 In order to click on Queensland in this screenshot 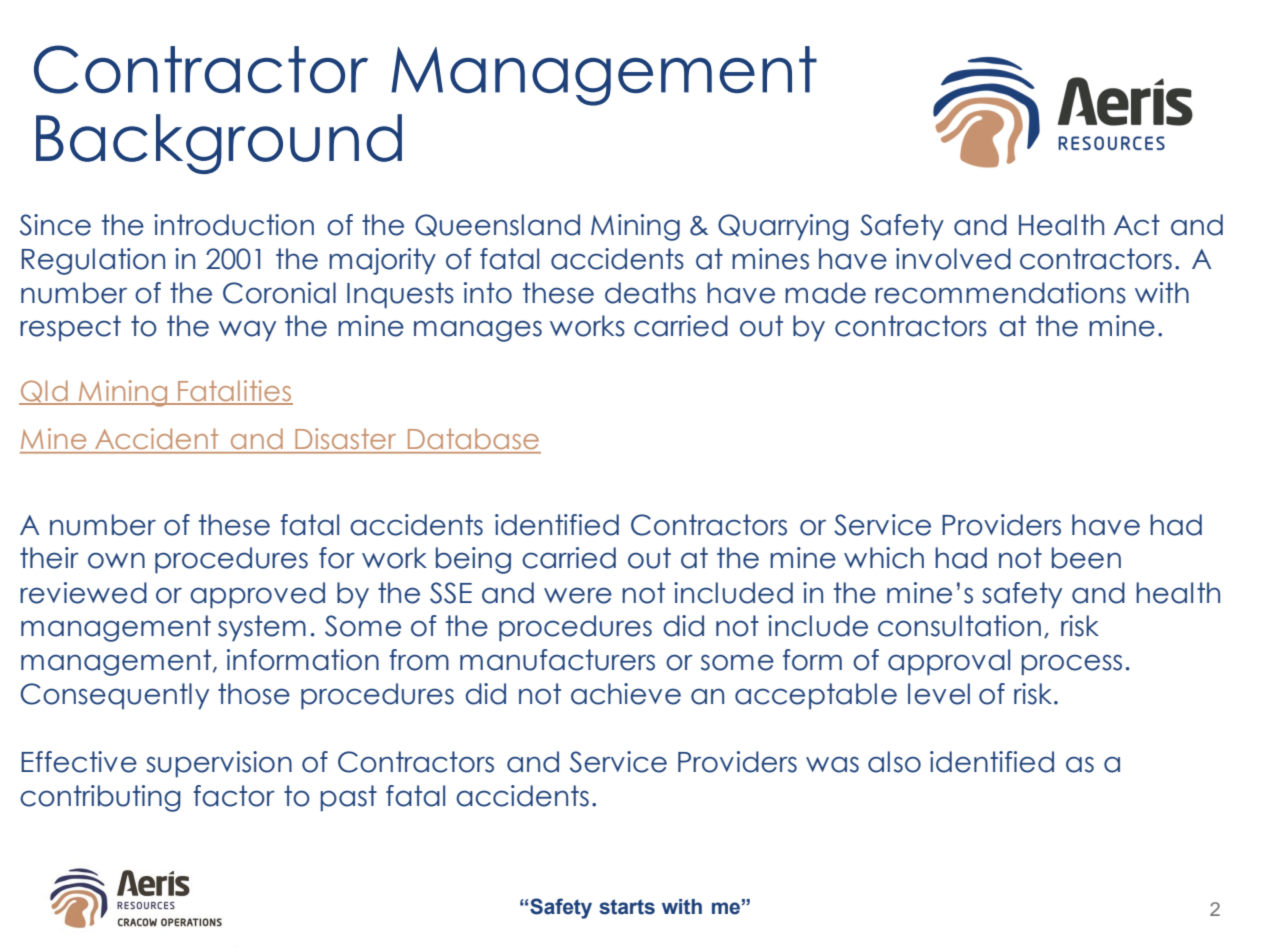, I will do `click(497, 225)`.
